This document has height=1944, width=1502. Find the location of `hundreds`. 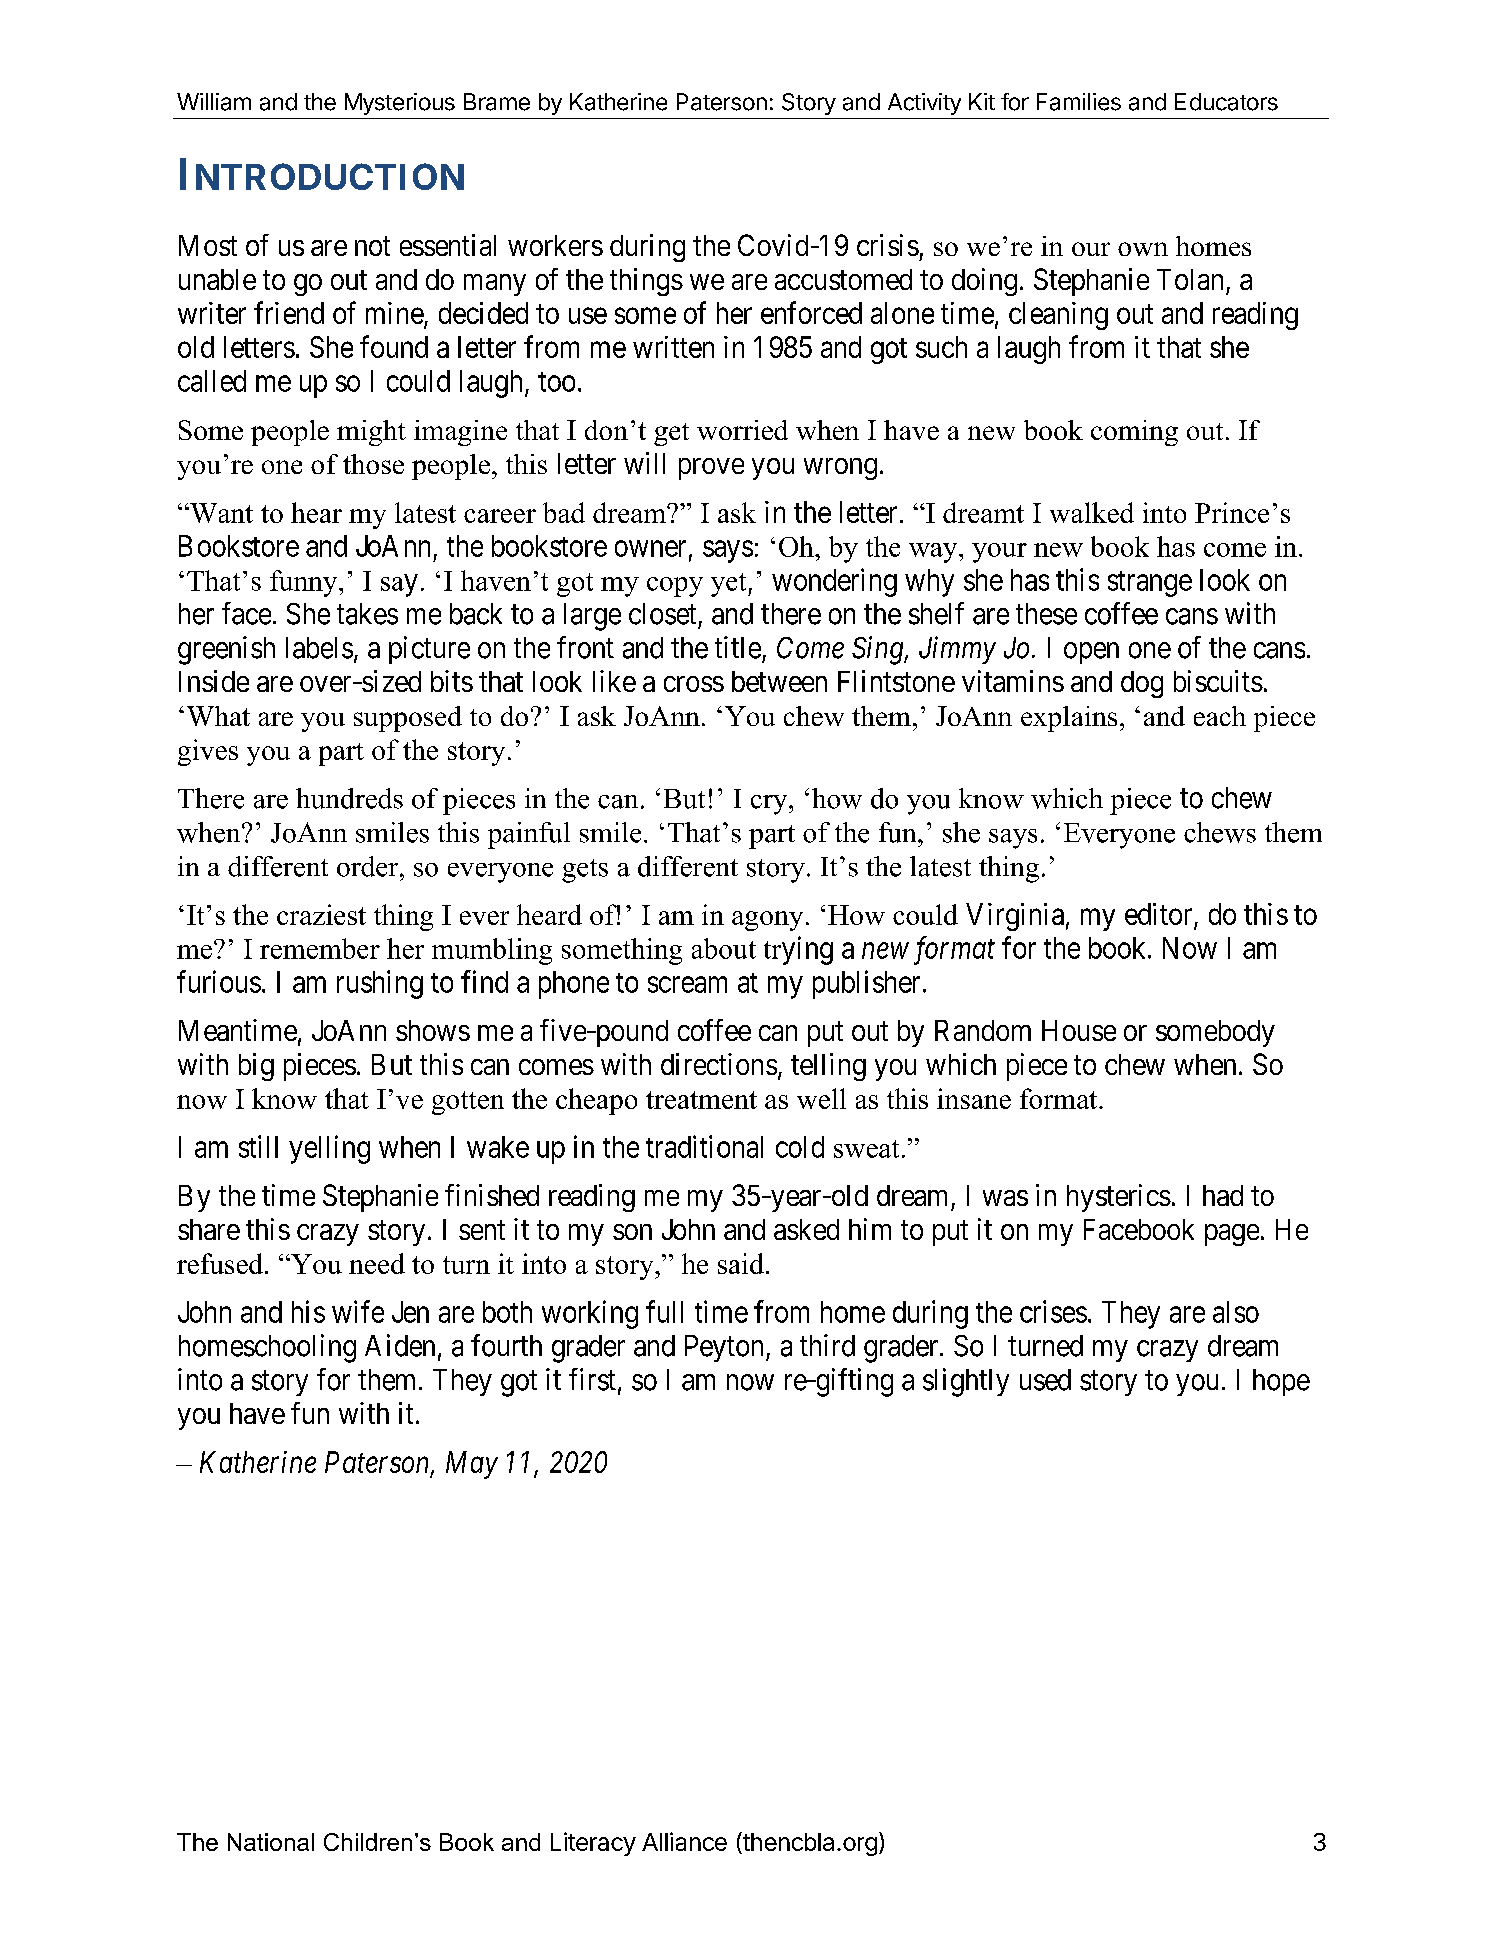

hundreds is located at coordinates (349, 798).
